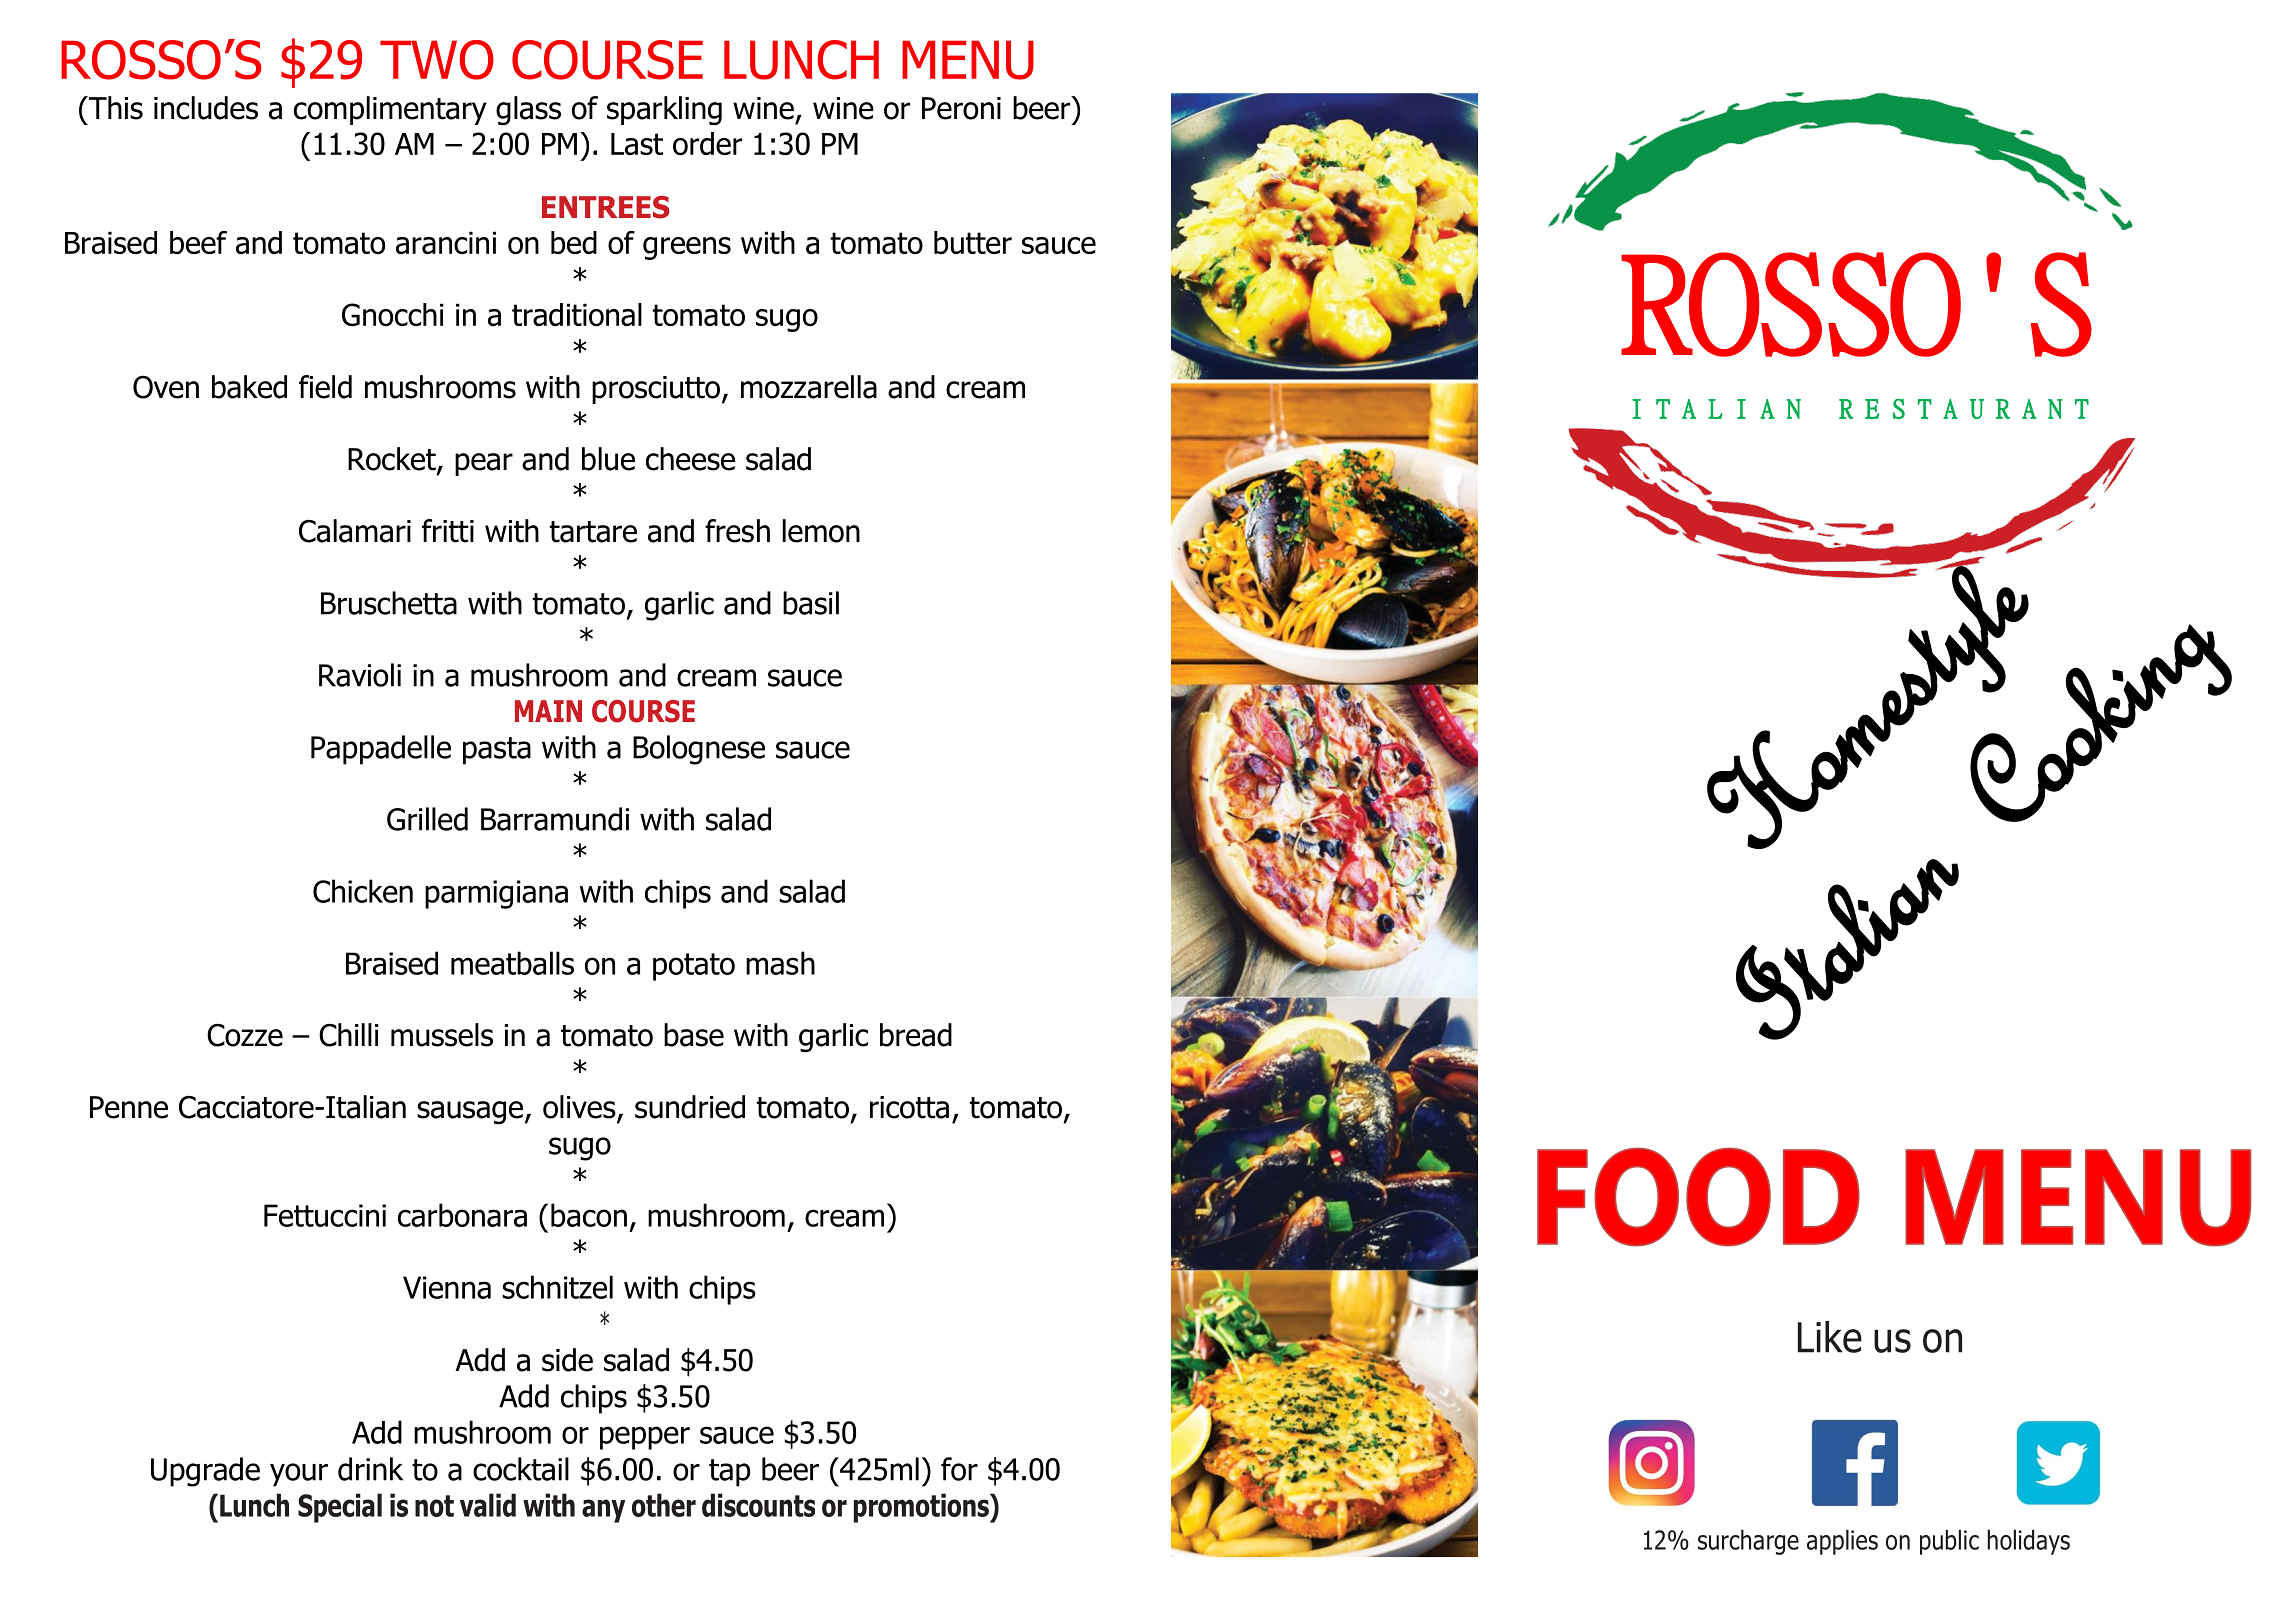 Image resolution: width=2273 pixels, height=1623 pixels. Describe the element at coordinates (1842, 1542) in the document. I see `applies` at that location.
